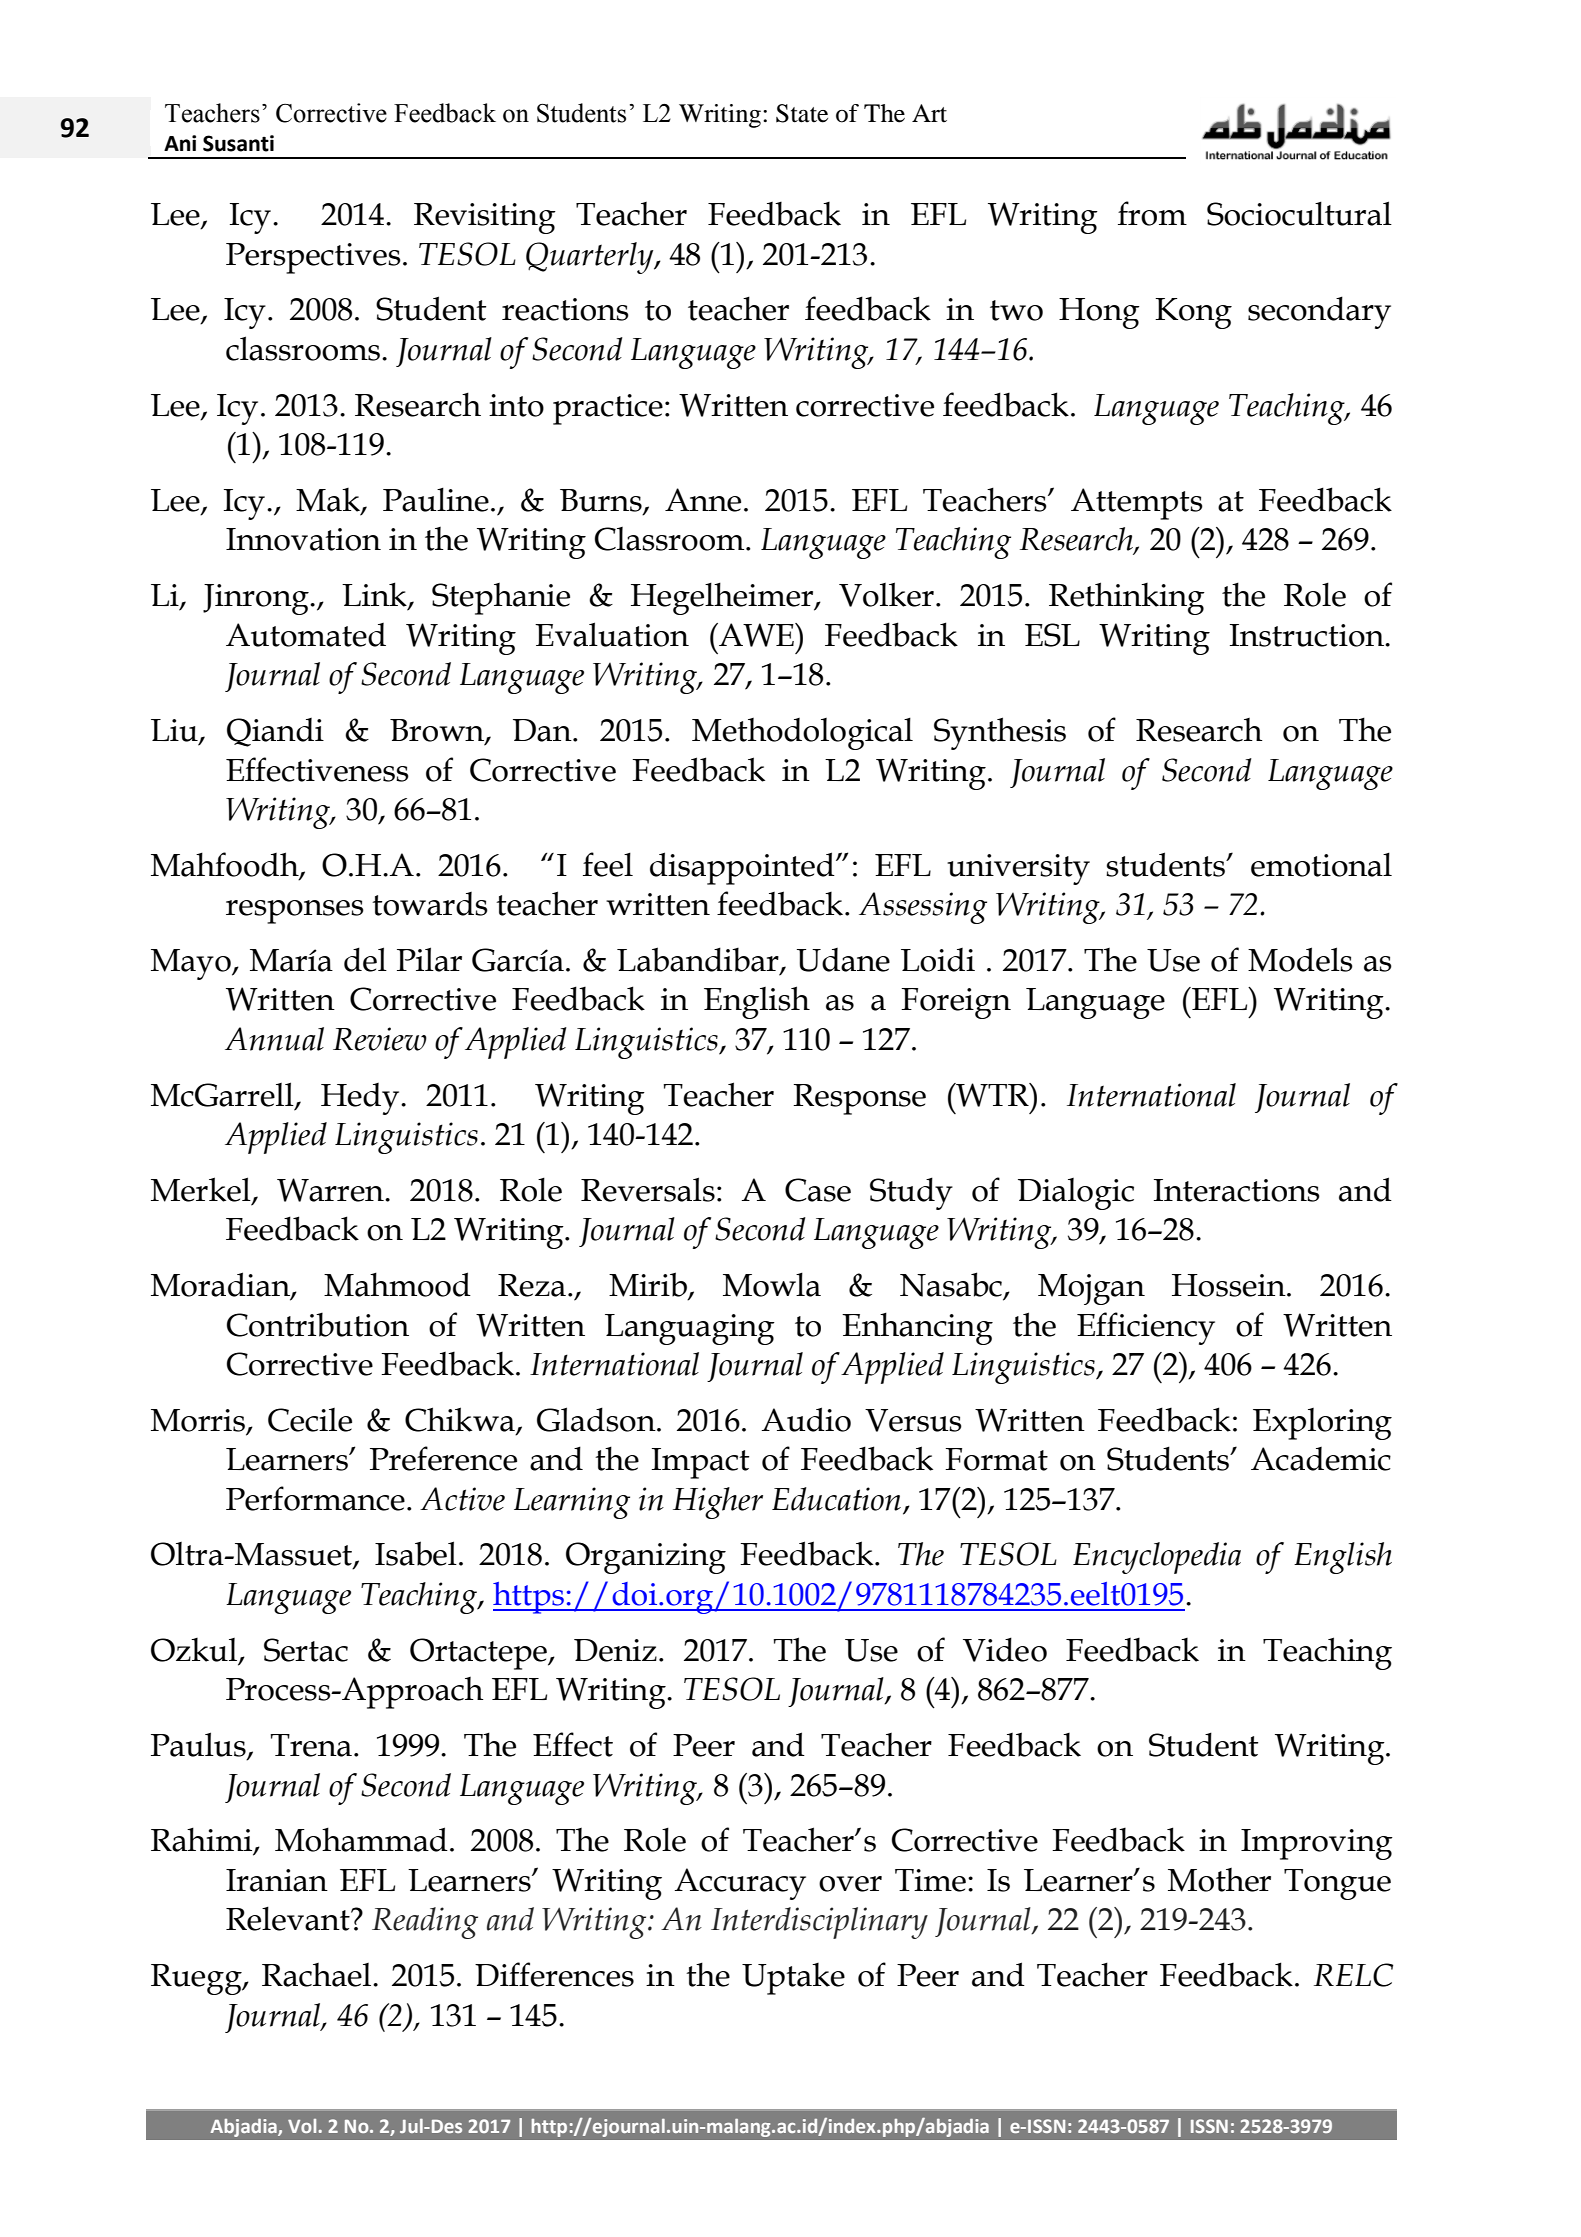 This page has height=2237, width=1581. I want to click on Instruction, so click(1308, 635).
